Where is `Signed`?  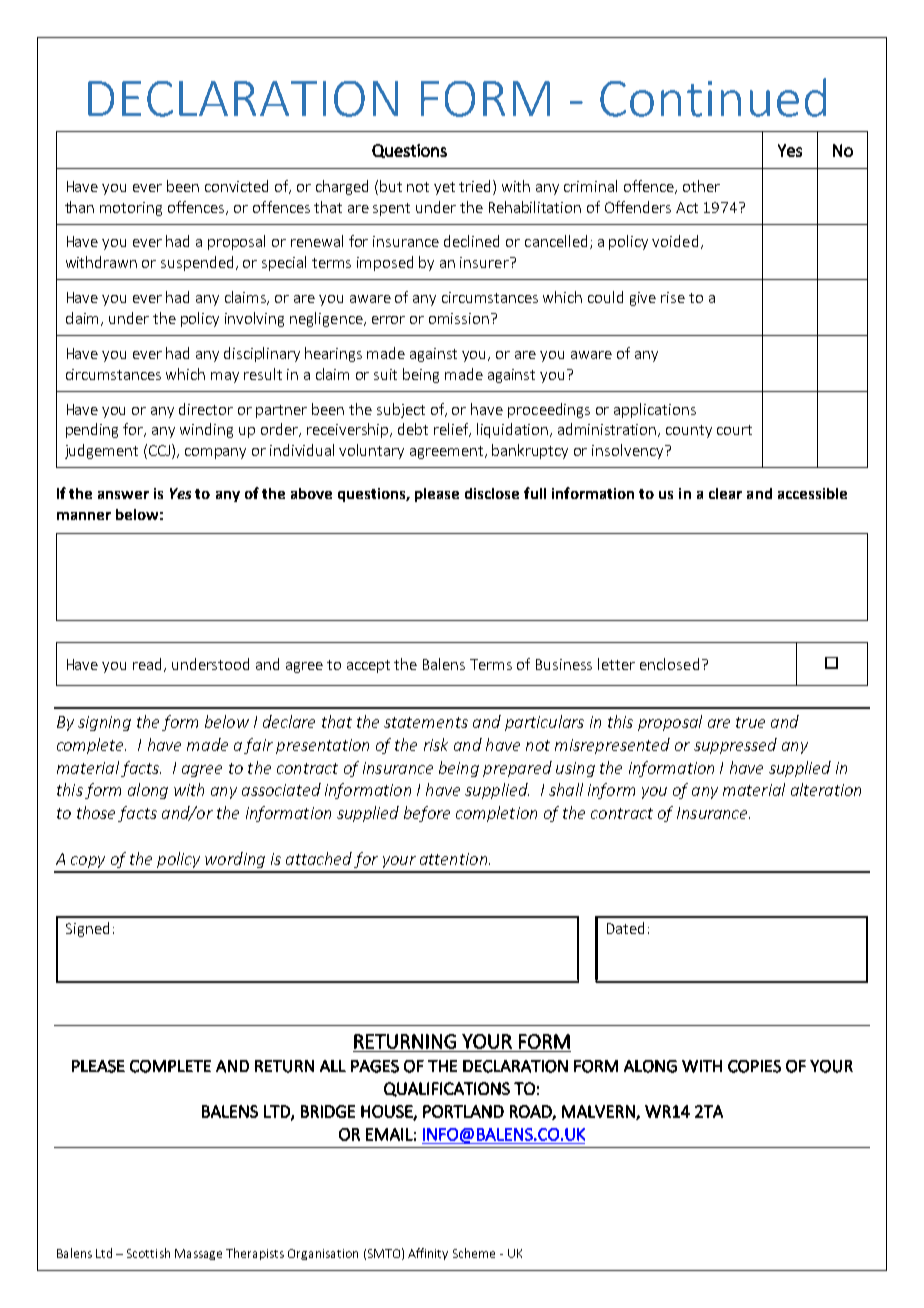 Signed is located at coordinates (87, 929).
